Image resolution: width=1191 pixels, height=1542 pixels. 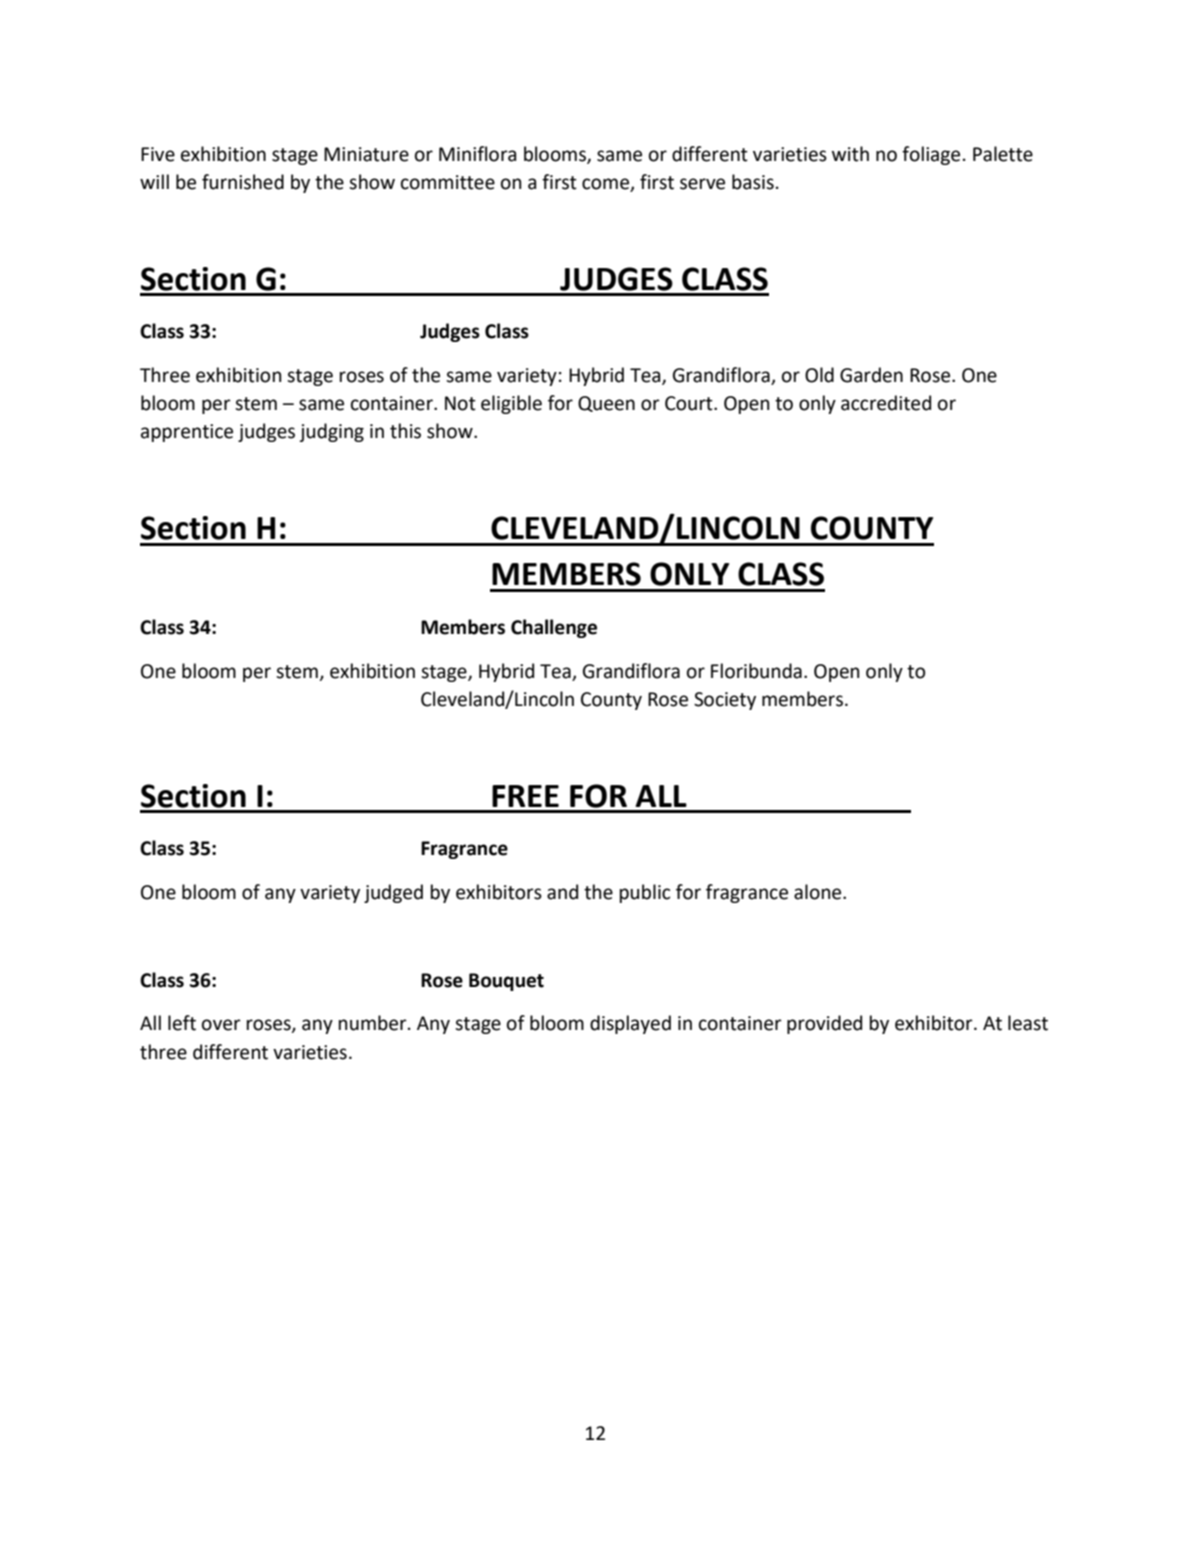 What do you see at coordinates (554, 628) in the screenshot?
I see `Challenge` at bounding box center [554, 628].
